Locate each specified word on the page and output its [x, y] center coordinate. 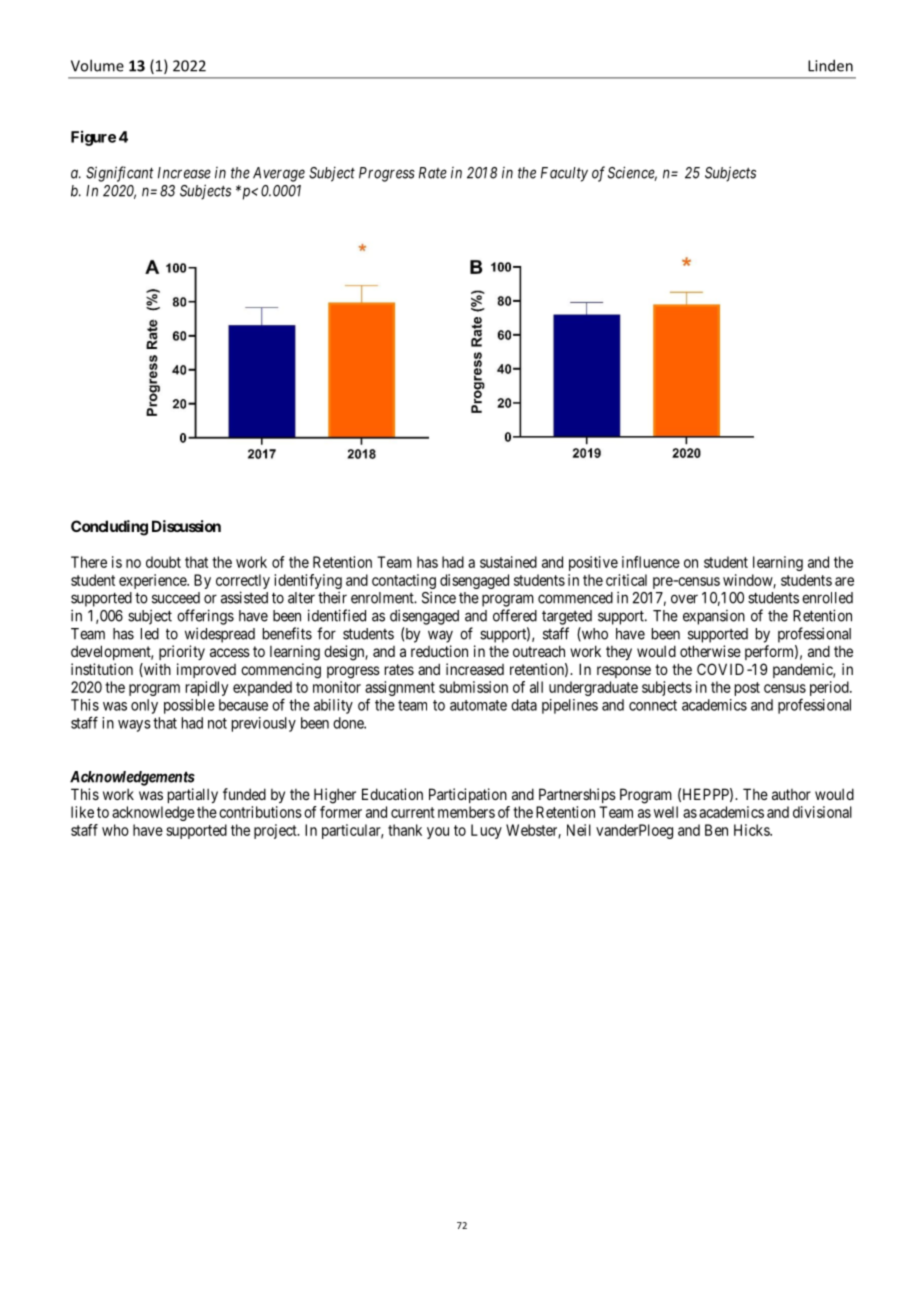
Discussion [186, 526]
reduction [439, 651]
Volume [97, 65]
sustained [508, 562]
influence [651, 562]
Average [279, 174]
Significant [120, 174]
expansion [714, 617]
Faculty [564, 174]
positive [593, 563]
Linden [830, 65]
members [466, 812]
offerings [205, 617]
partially [193, 795]
